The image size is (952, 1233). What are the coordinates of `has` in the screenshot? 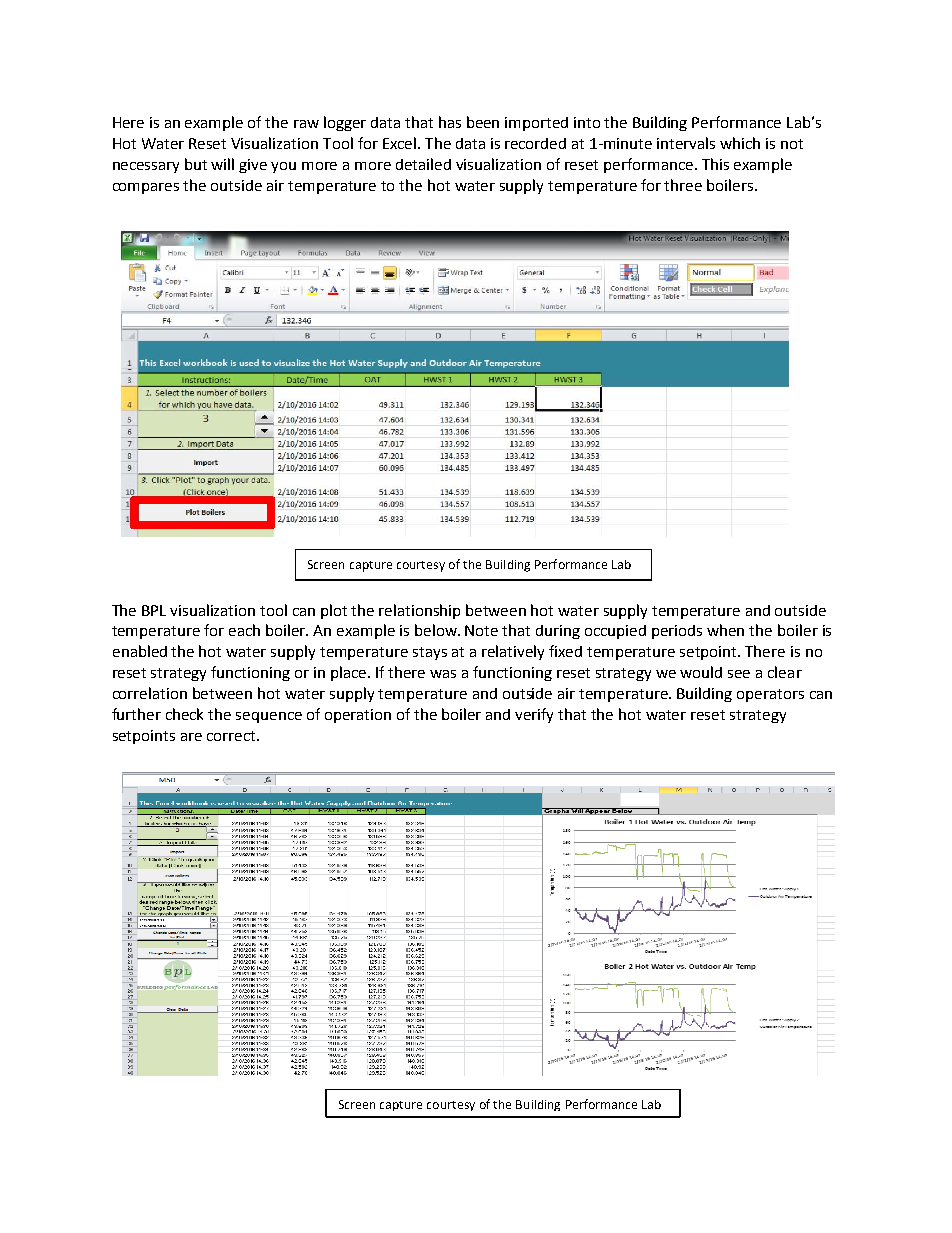 It's located at (450, 122).
